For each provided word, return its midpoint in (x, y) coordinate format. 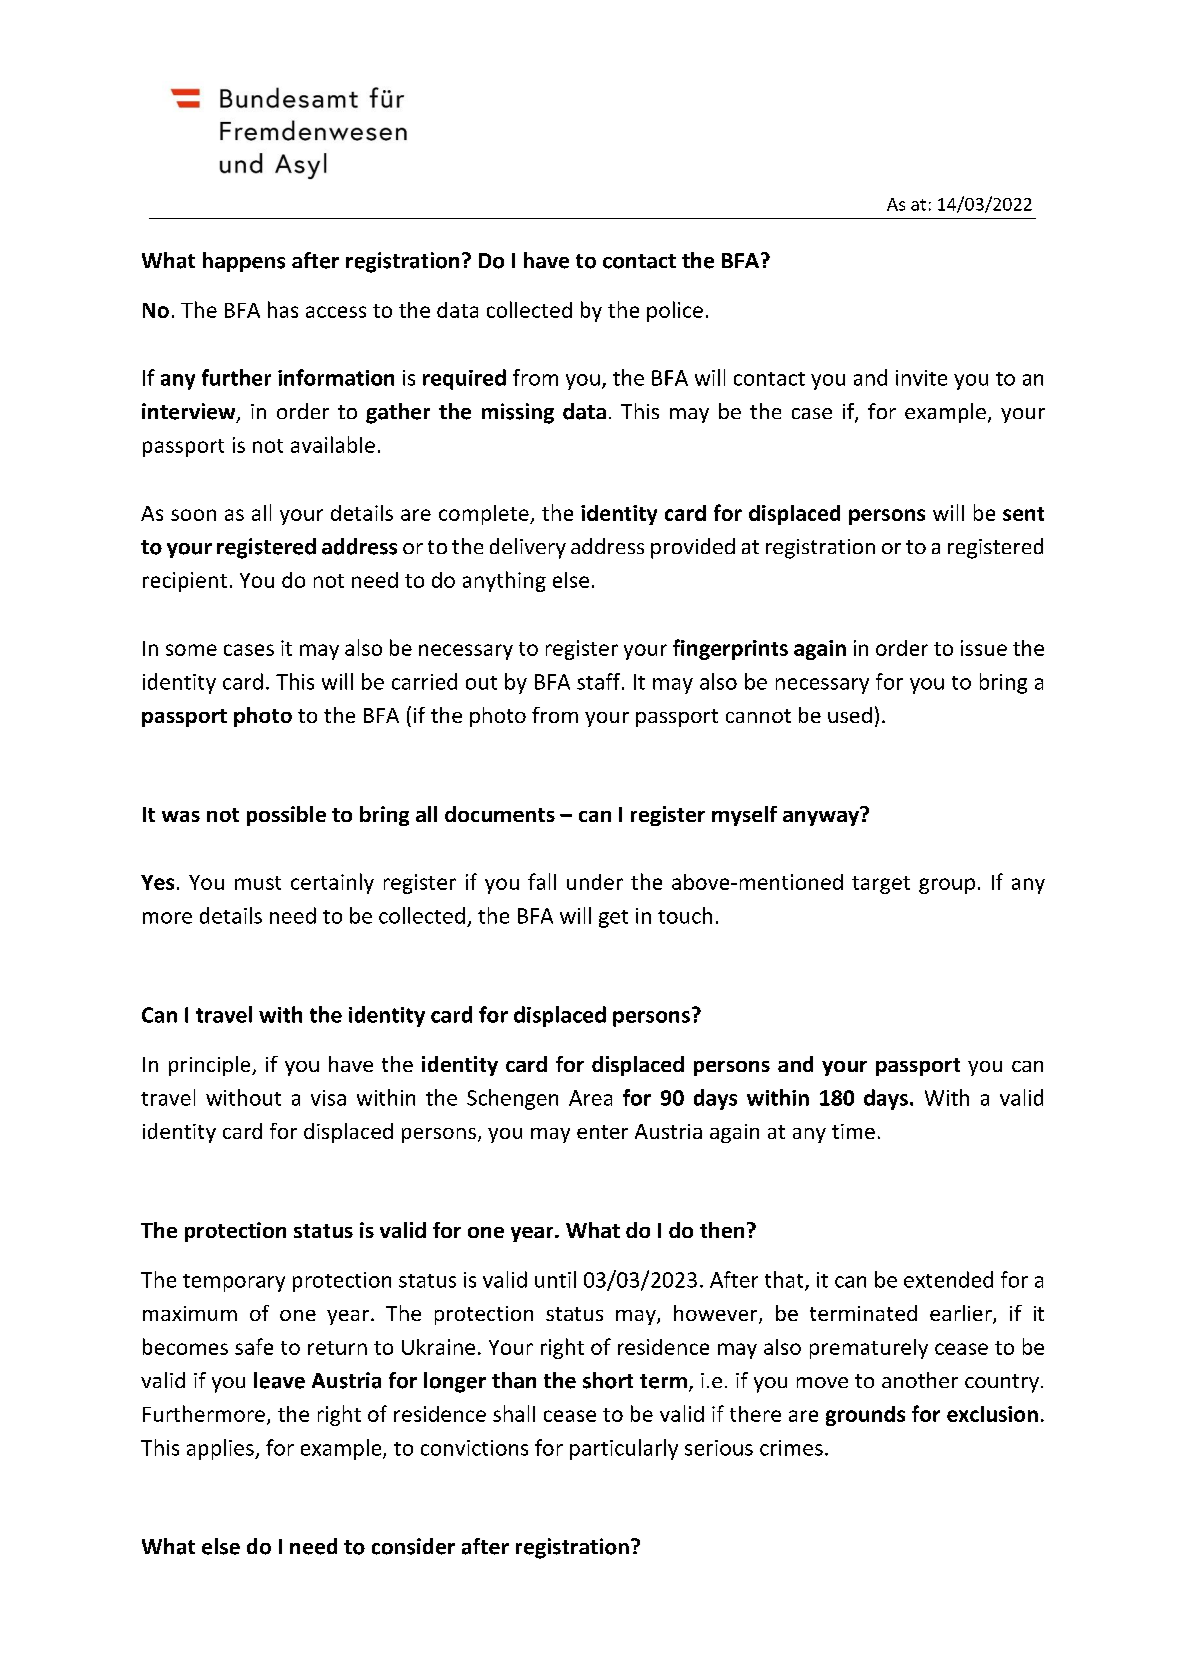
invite (921, 378)
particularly (624, 1449)
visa (328, 1098)
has (283, 309)
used (850, 715)
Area (590, 1098)
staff (600, 681)
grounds (865, 1416)
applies (221, 1449)
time (853, 1131)
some (191, 650)
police (675, 311)
